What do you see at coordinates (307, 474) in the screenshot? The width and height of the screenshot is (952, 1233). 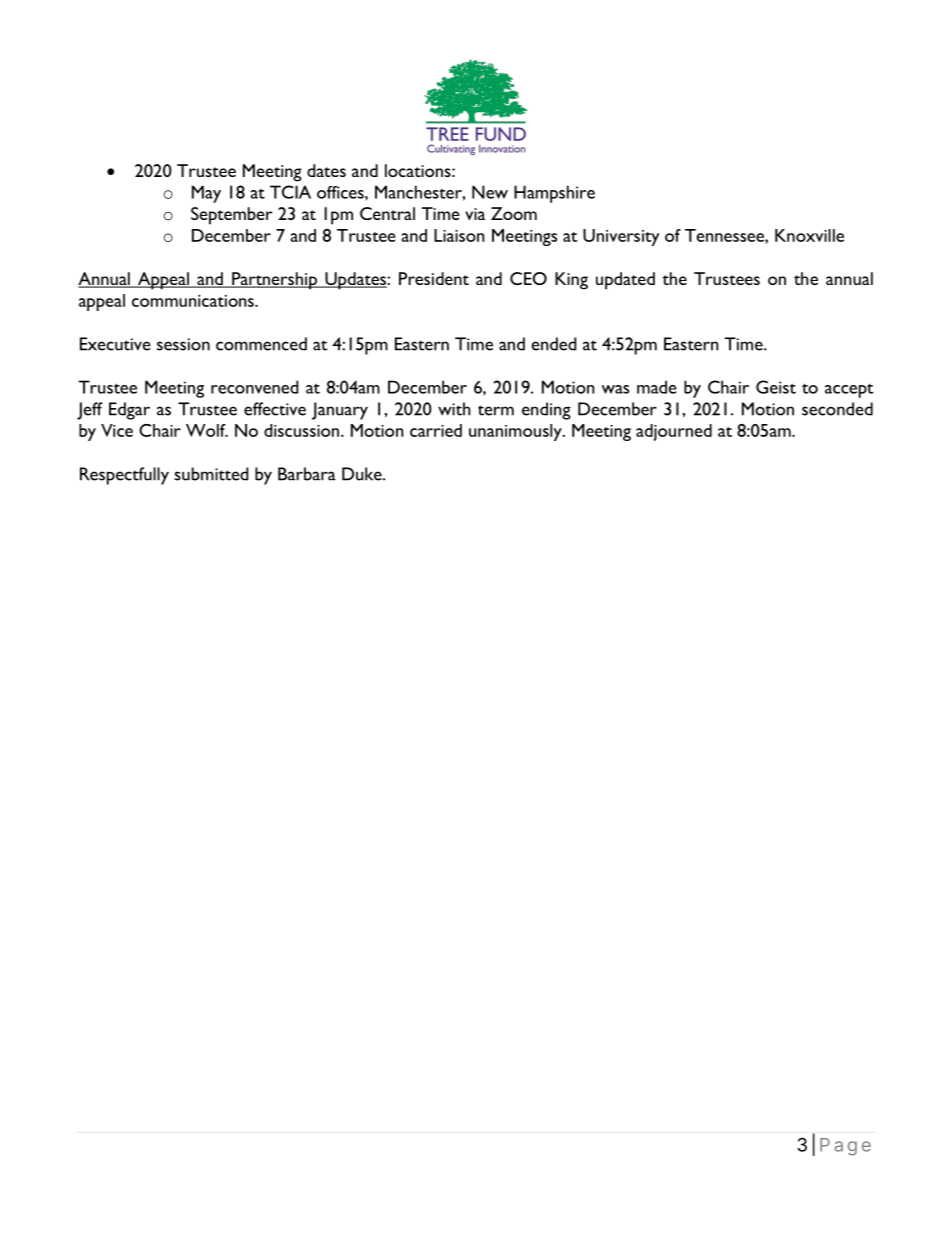 I see `Barbara` at bounding box center [307, 474].
